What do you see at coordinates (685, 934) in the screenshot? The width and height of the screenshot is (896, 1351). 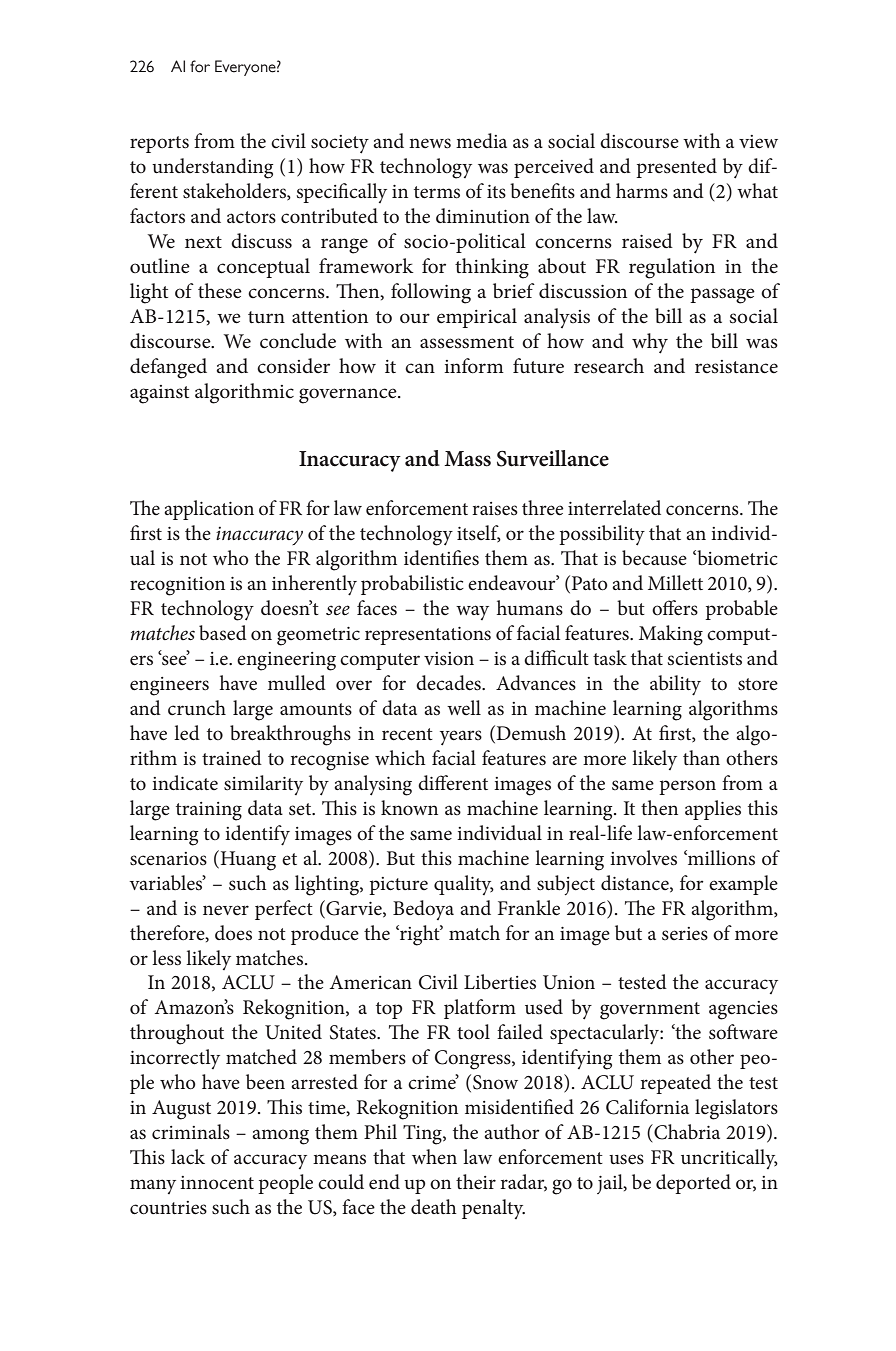 I see `series` at bounding box center [685, 934].
